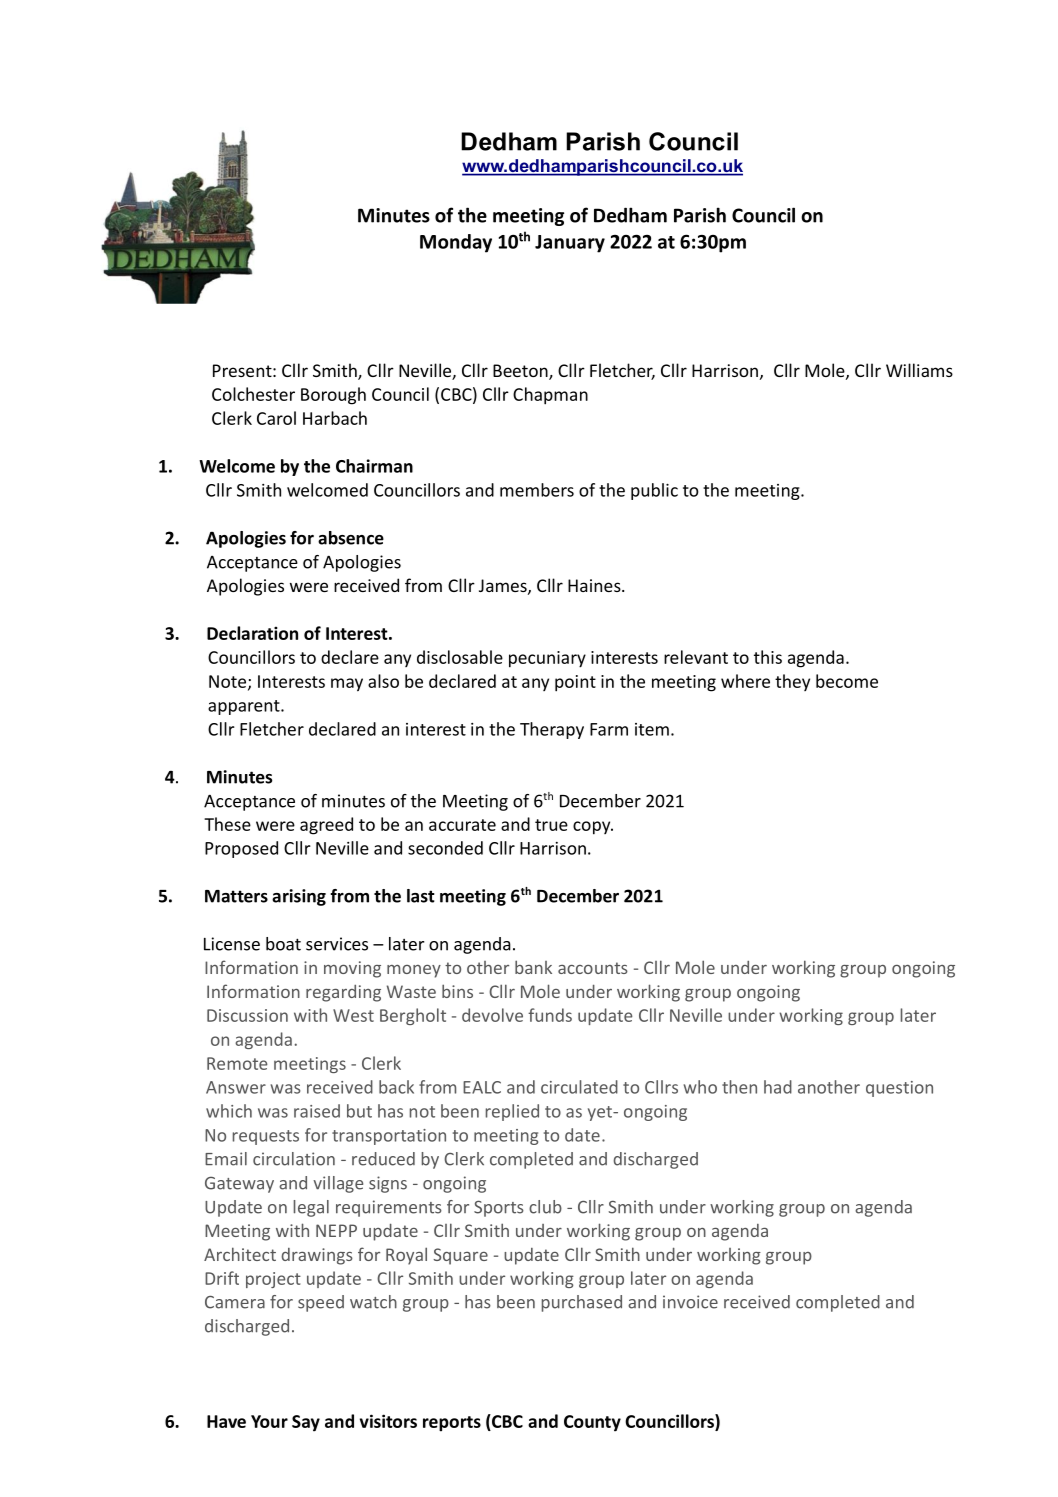 This document has height=1497, width=1058. What do you see at coordinates (592, 1423) in the document?
I see `County` at bounding box center [592, 1423].
